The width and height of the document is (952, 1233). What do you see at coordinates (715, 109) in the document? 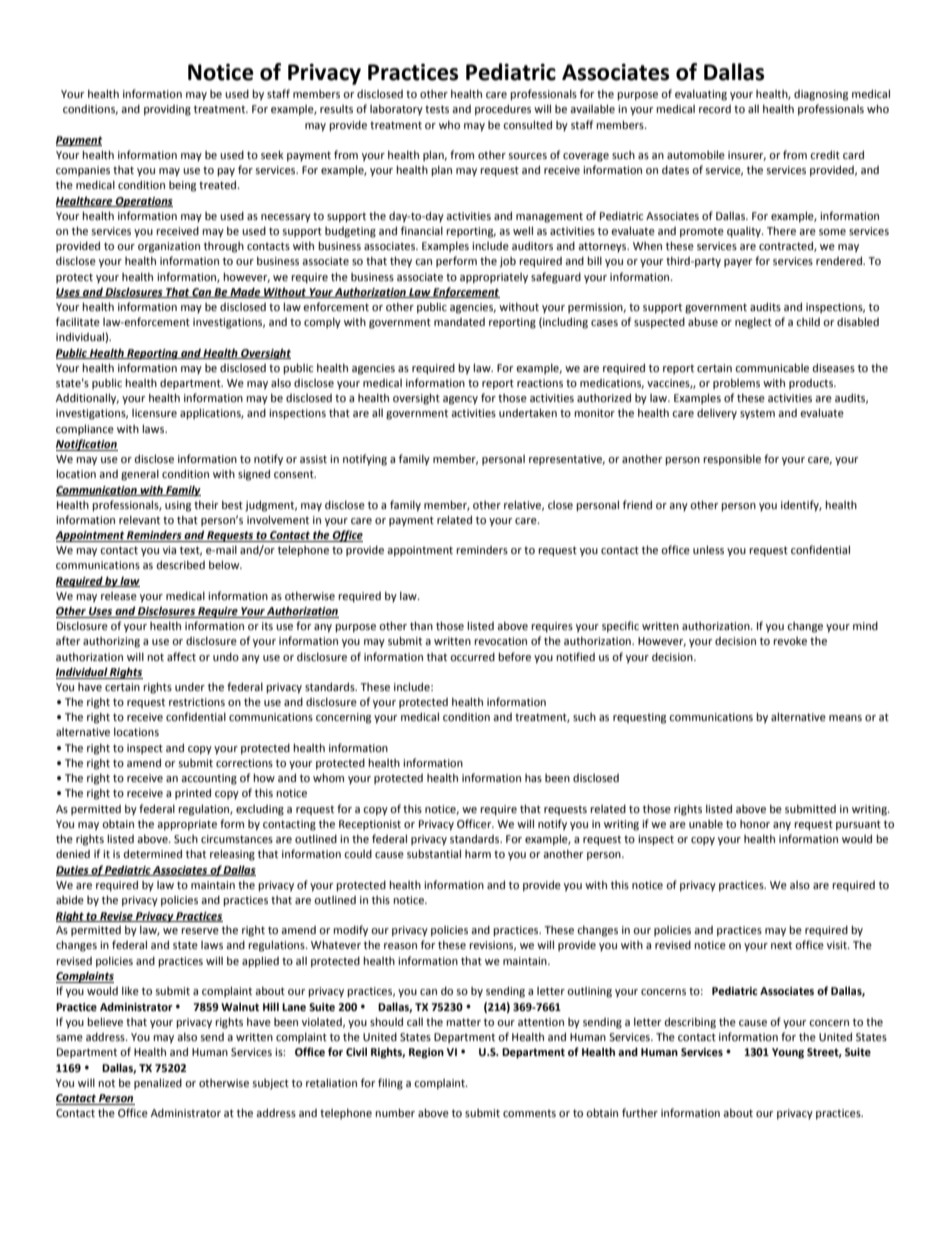
I see `record` at bounding box center [715, 109].
